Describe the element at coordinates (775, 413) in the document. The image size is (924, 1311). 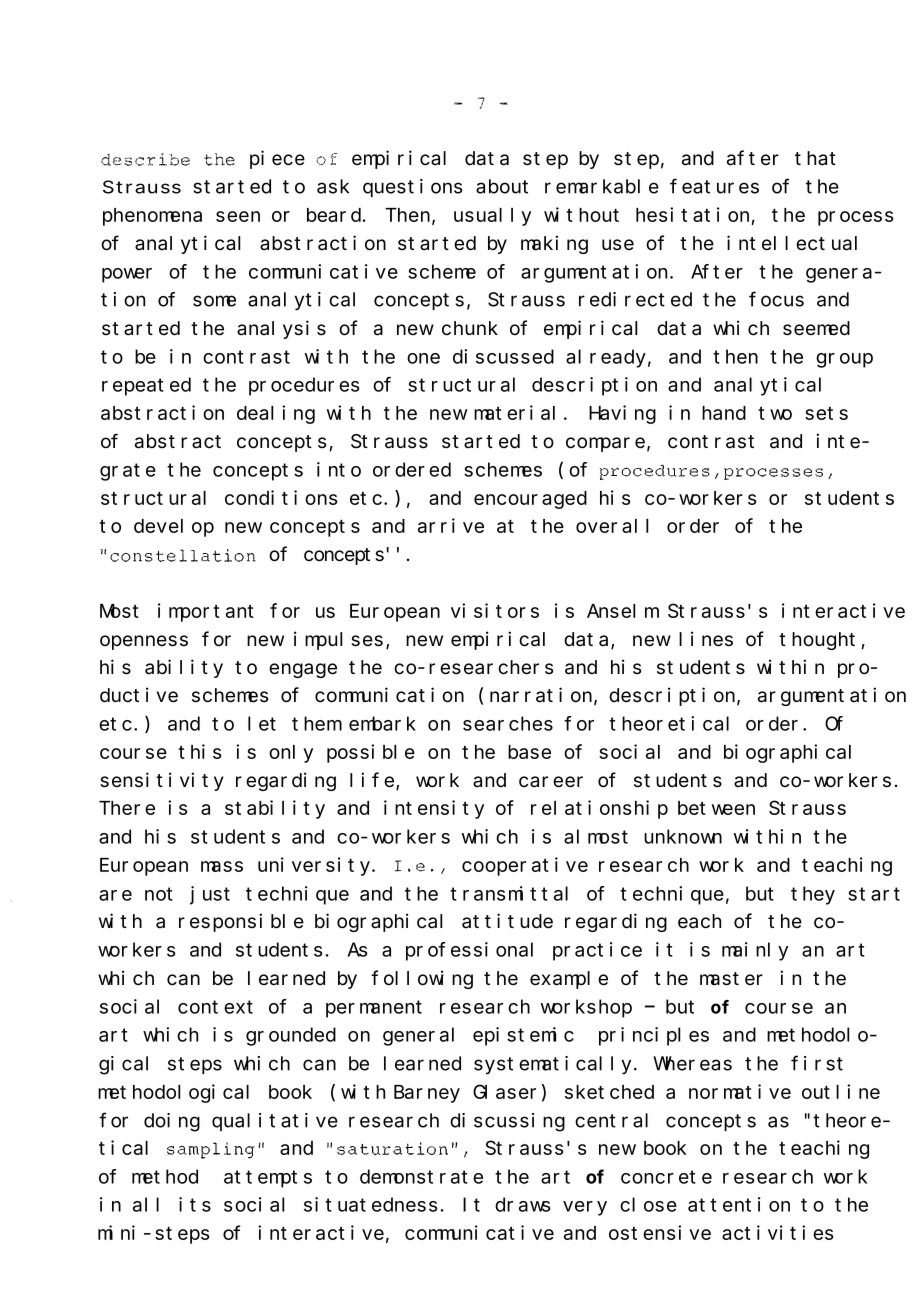
I see `two` at that location.
